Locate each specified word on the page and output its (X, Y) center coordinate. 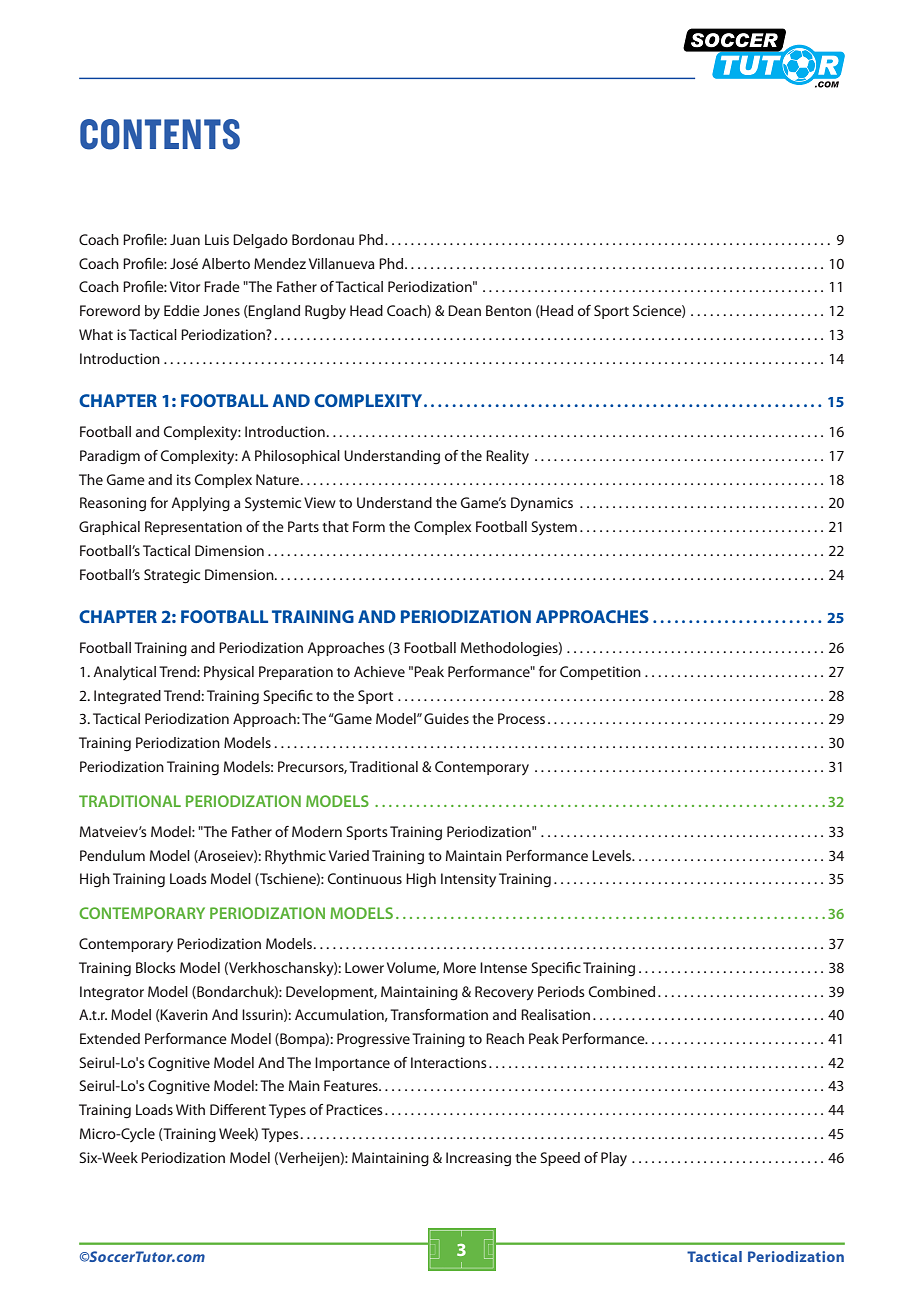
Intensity (468, 880)
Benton (508, 310)
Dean (464, 310)
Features (352, 1085)
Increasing (478, 1159)
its (184, 479)
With (190, 1109)
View (320, 502)
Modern (317, 831)
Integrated (127, 697)
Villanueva (342, 263)
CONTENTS (160, 134)
